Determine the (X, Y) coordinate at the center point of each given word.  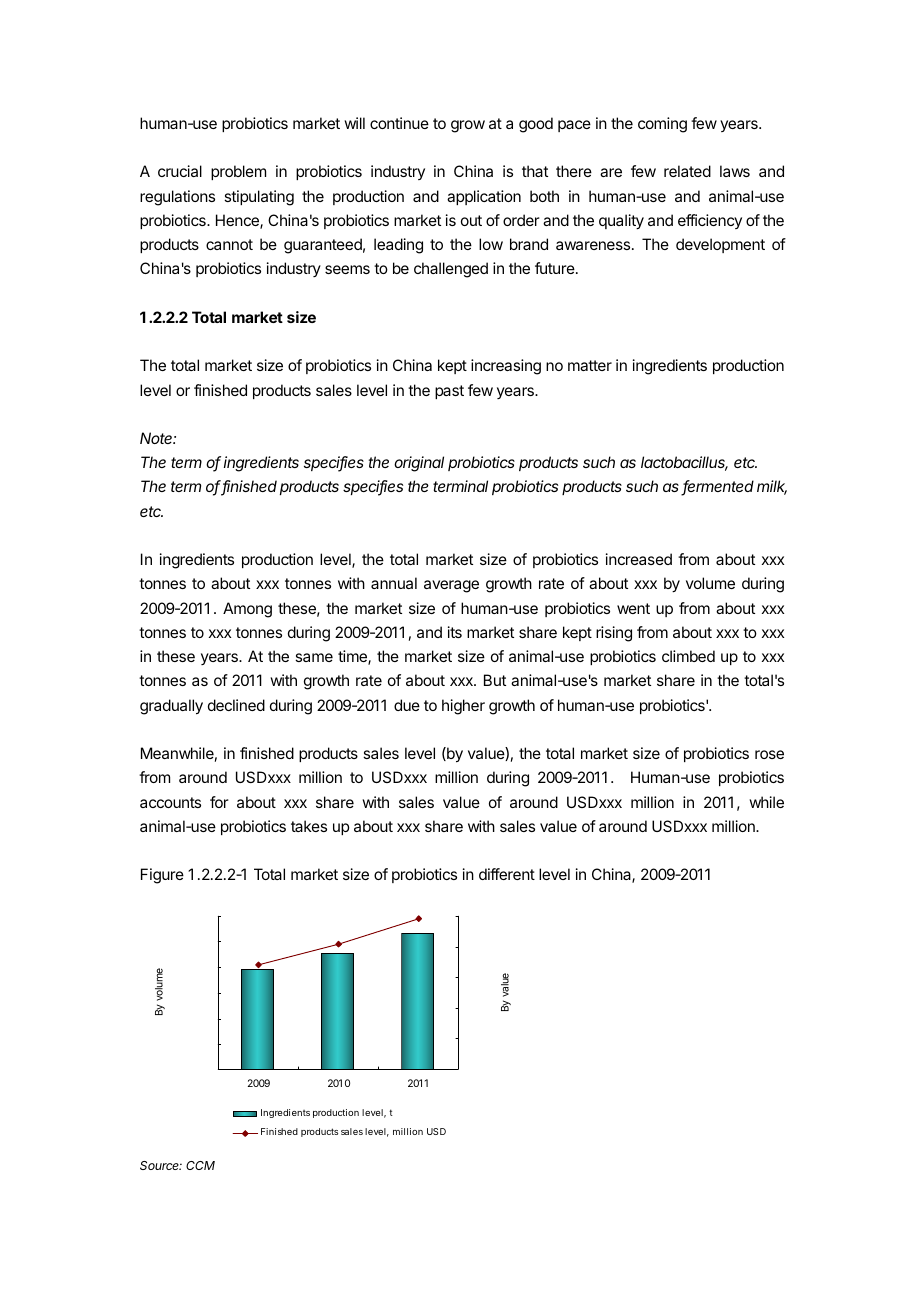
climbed (688, 656)
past (449, 392)
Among (247, 610)
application (484, 197)
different (507, 874)
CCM (200, 1165)
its (455, 632)
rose (769, 754)
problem (238, 172)
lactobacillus (684, 463)
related (687, 171)
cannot (229, 244)
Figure (162, 876)
